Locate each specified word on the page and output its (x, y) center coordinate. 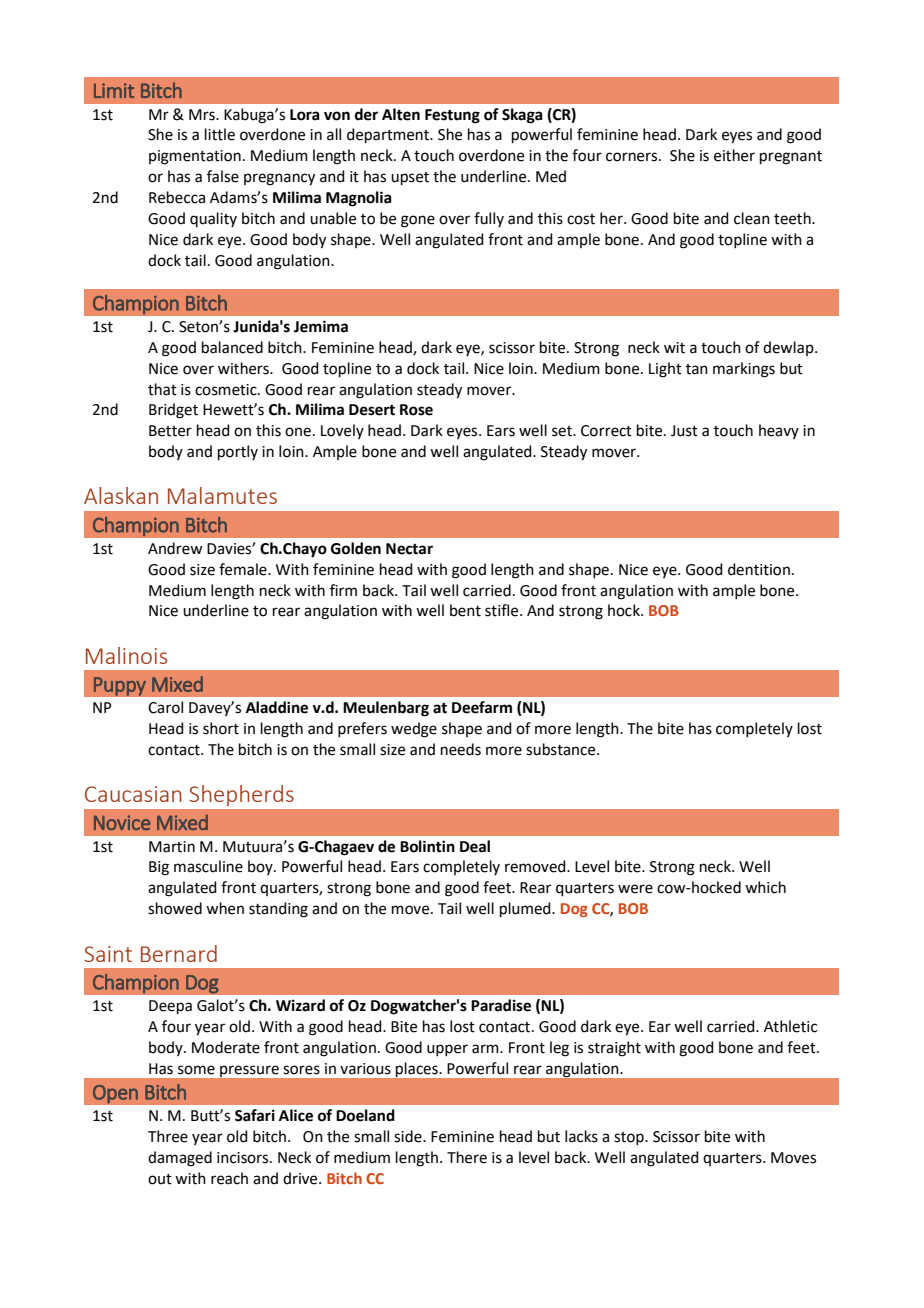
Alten (401, 114)
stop (630, 1138)
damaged (180, 1159)
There (467, 1157)
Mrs (203, 115)
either (734, 155)
